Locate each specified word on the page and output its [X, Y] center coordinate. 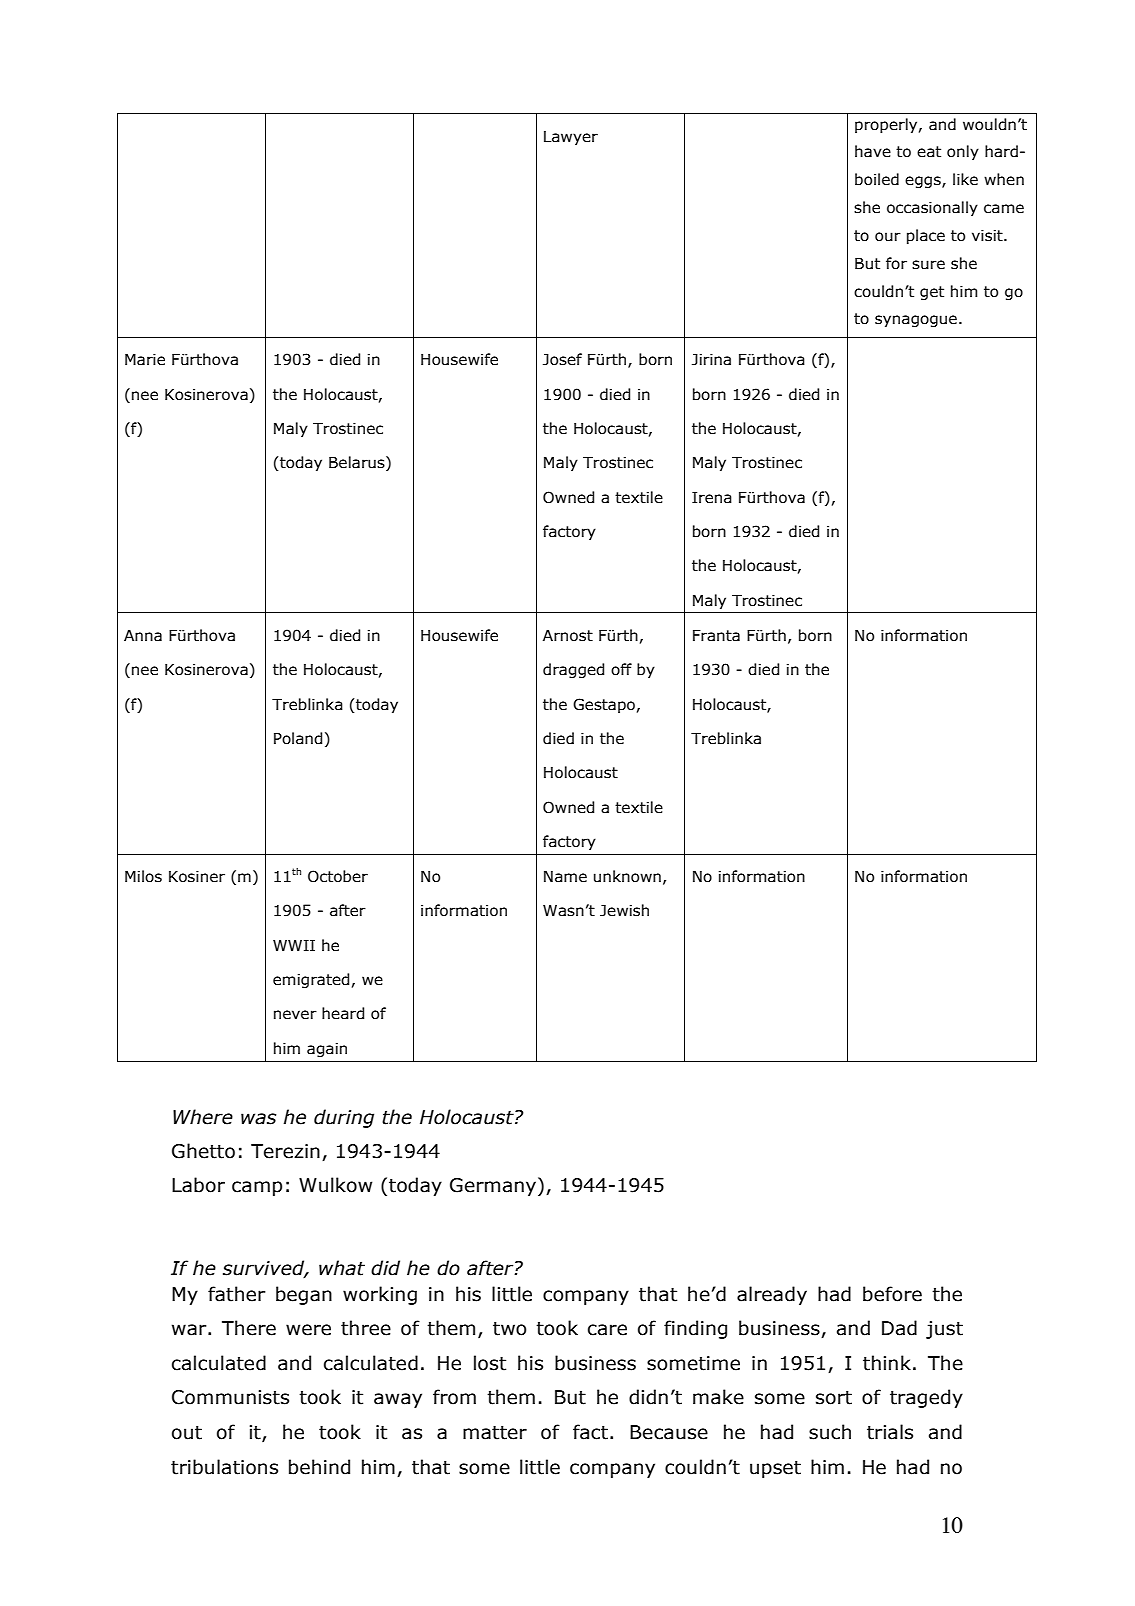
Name [565, 877]
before [892, 1294]
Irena [712, 498]
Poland [298, 738]
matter [495, 1432]
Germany [494, 1186]
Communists [230, 1397]
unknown [627, 876]
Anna [143, 636]
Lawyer [571, 138]
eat [929, 152]
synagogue [916, 321]
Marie [145, 360]
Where [203, 1117]
